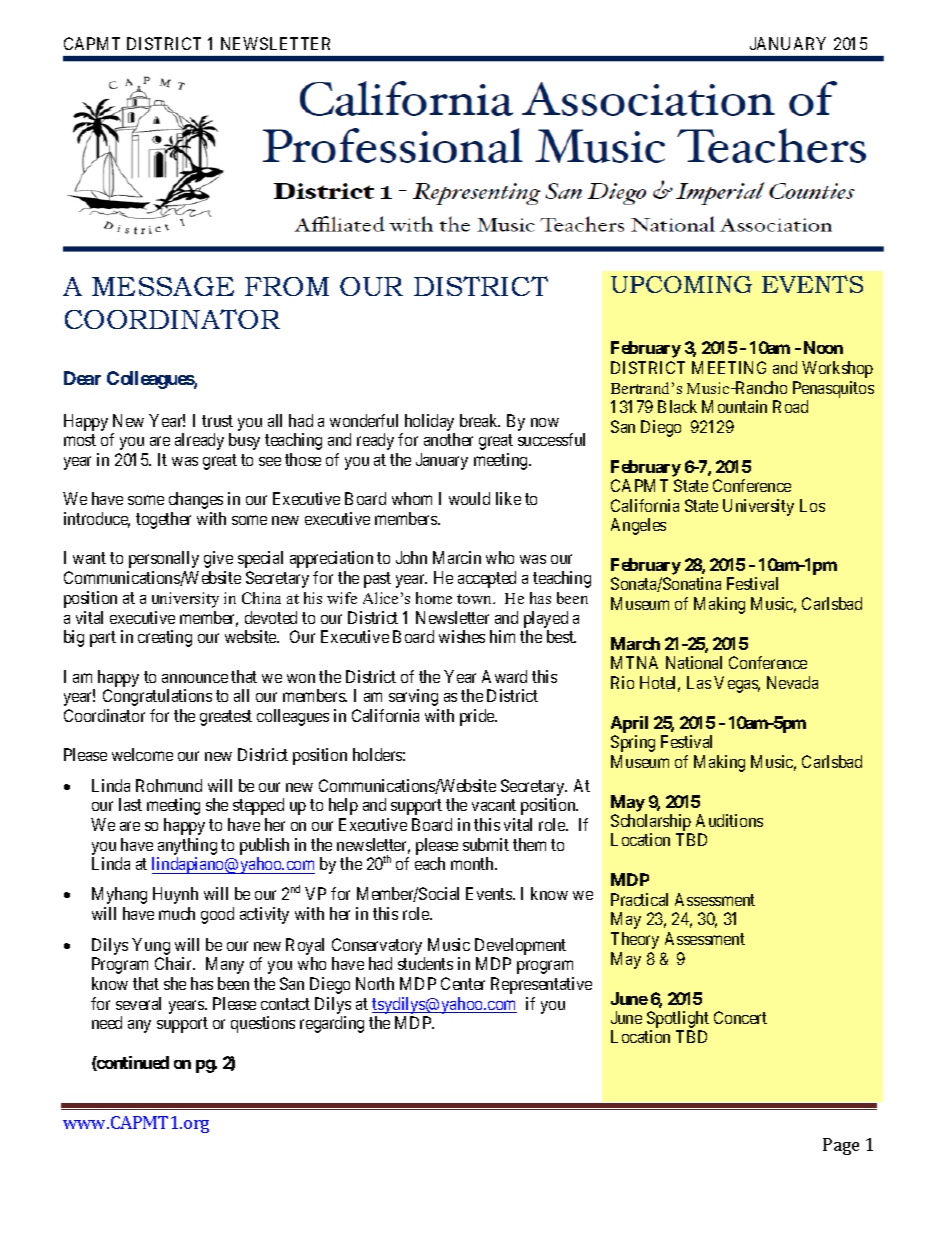 This page has width=952, height=1233. I want to click on need, so click(107, 1022).
